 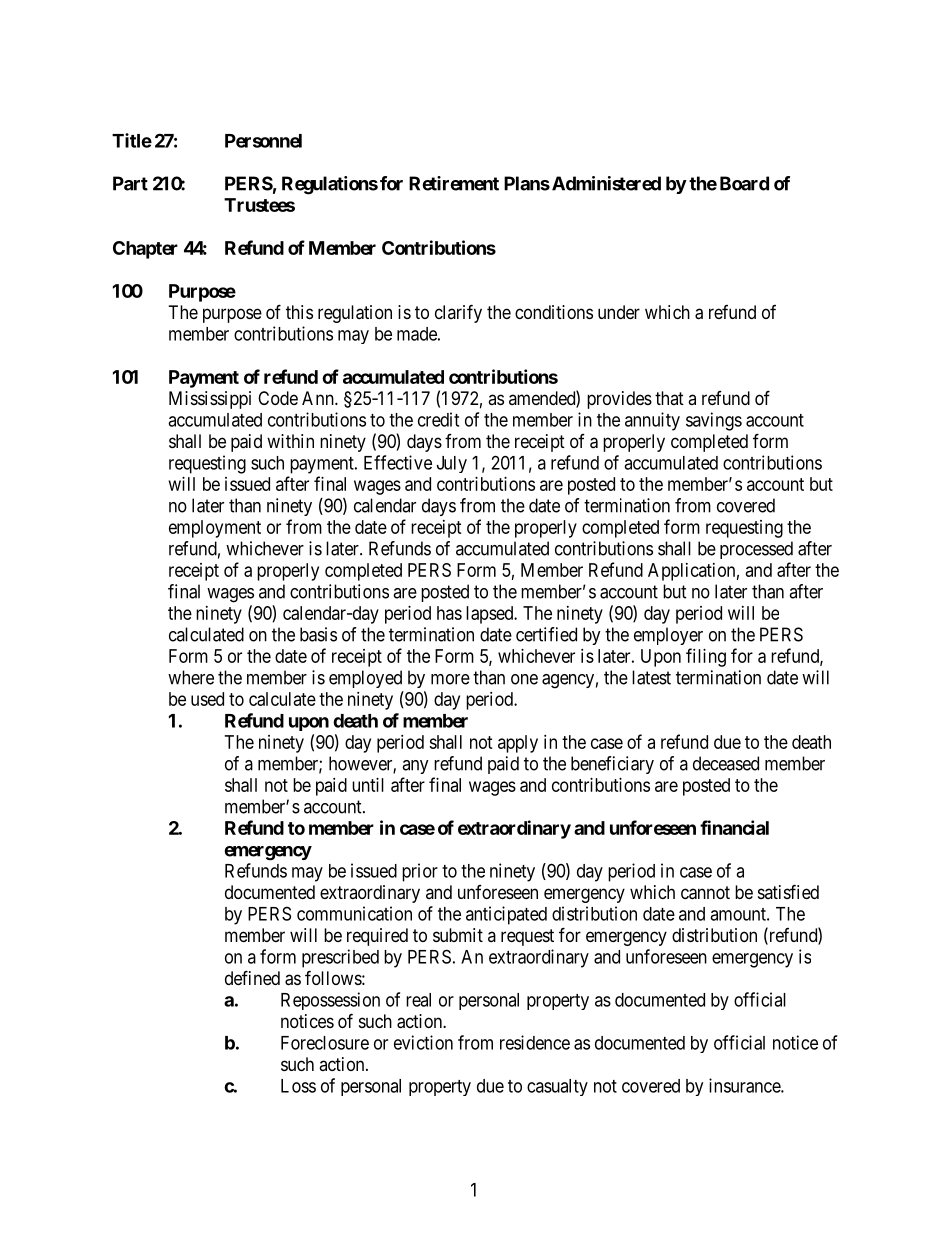 I want to click on Part, so click(x=130, y=183).
